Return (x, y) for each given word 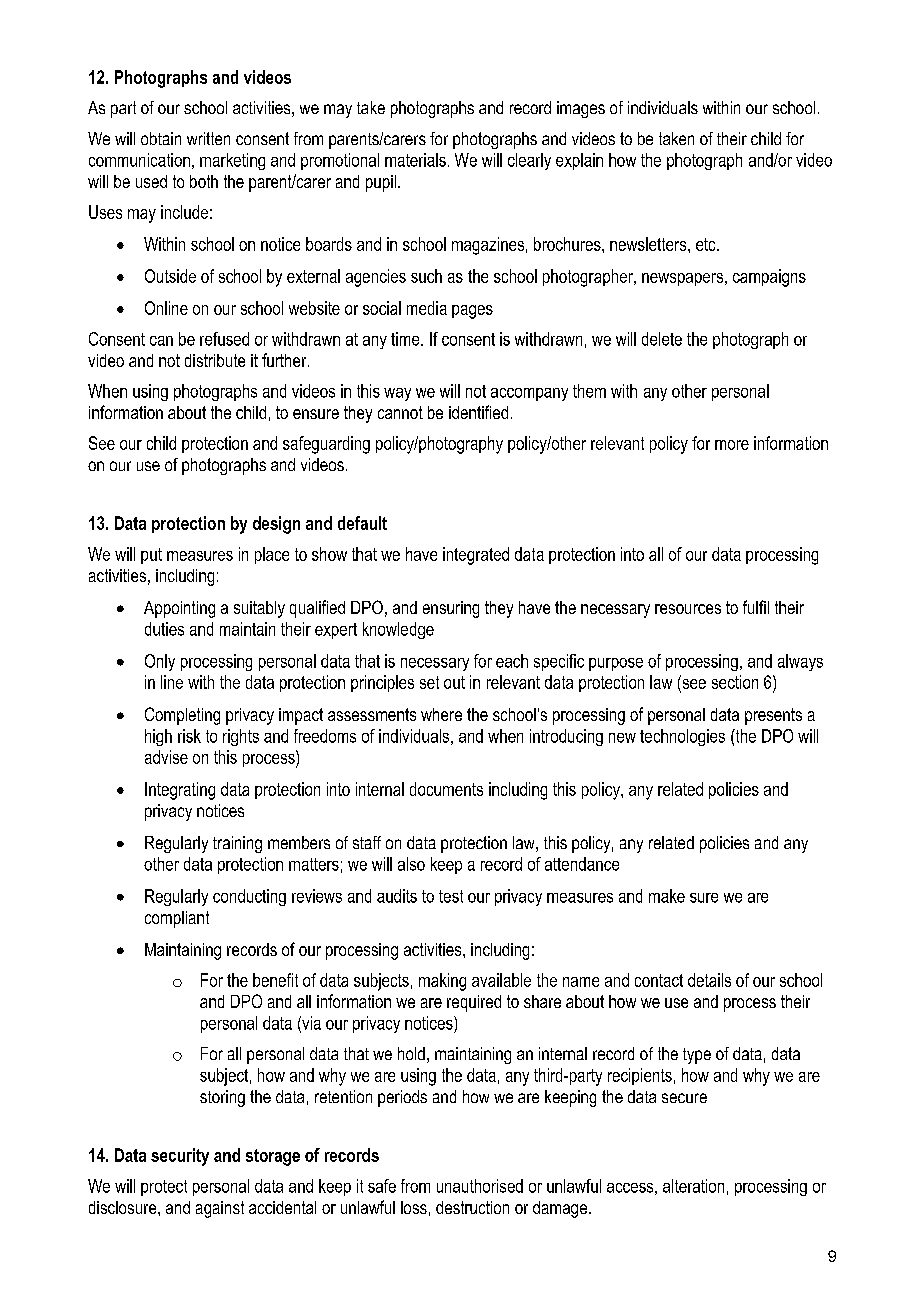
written (208, 138)
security (180, 1157)
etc (707, 244)
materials (415, 160)
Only (160, 662)
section (735, 682)
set (429, 682)
